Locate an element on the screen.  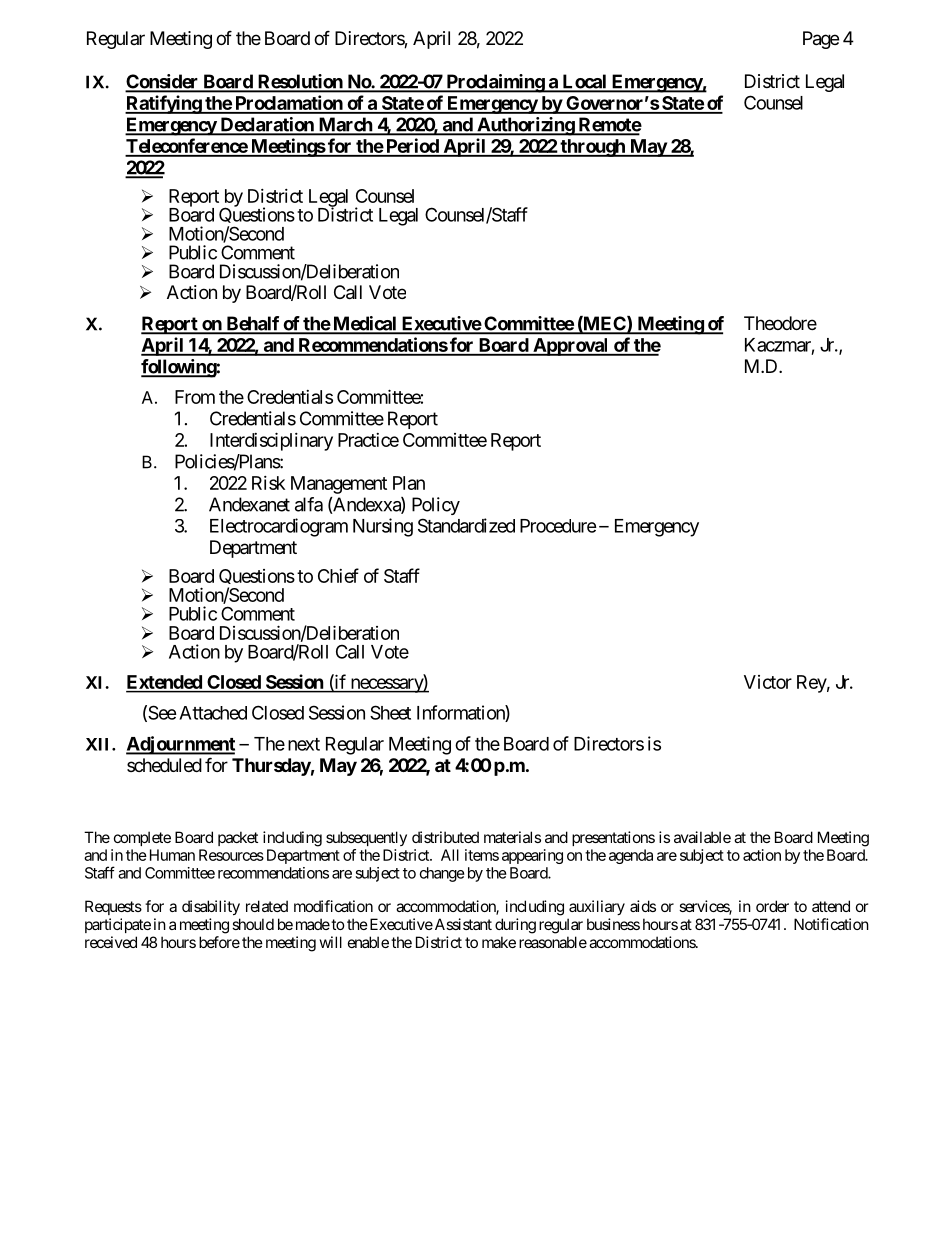
Procedure is located at coordinates (558, 526).
